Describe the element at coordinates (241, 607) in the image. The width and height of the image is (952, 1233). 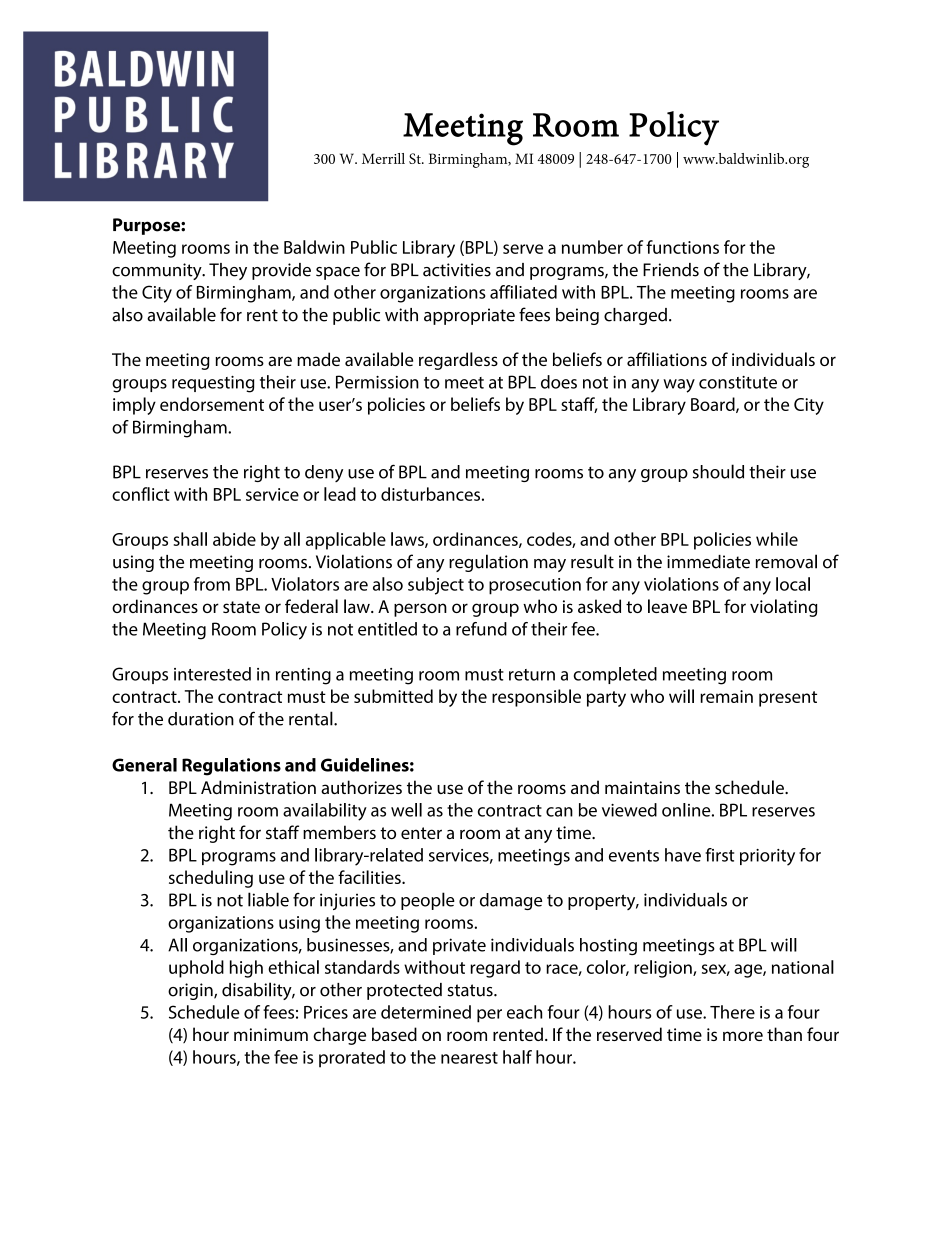
I see `state` at that location.
